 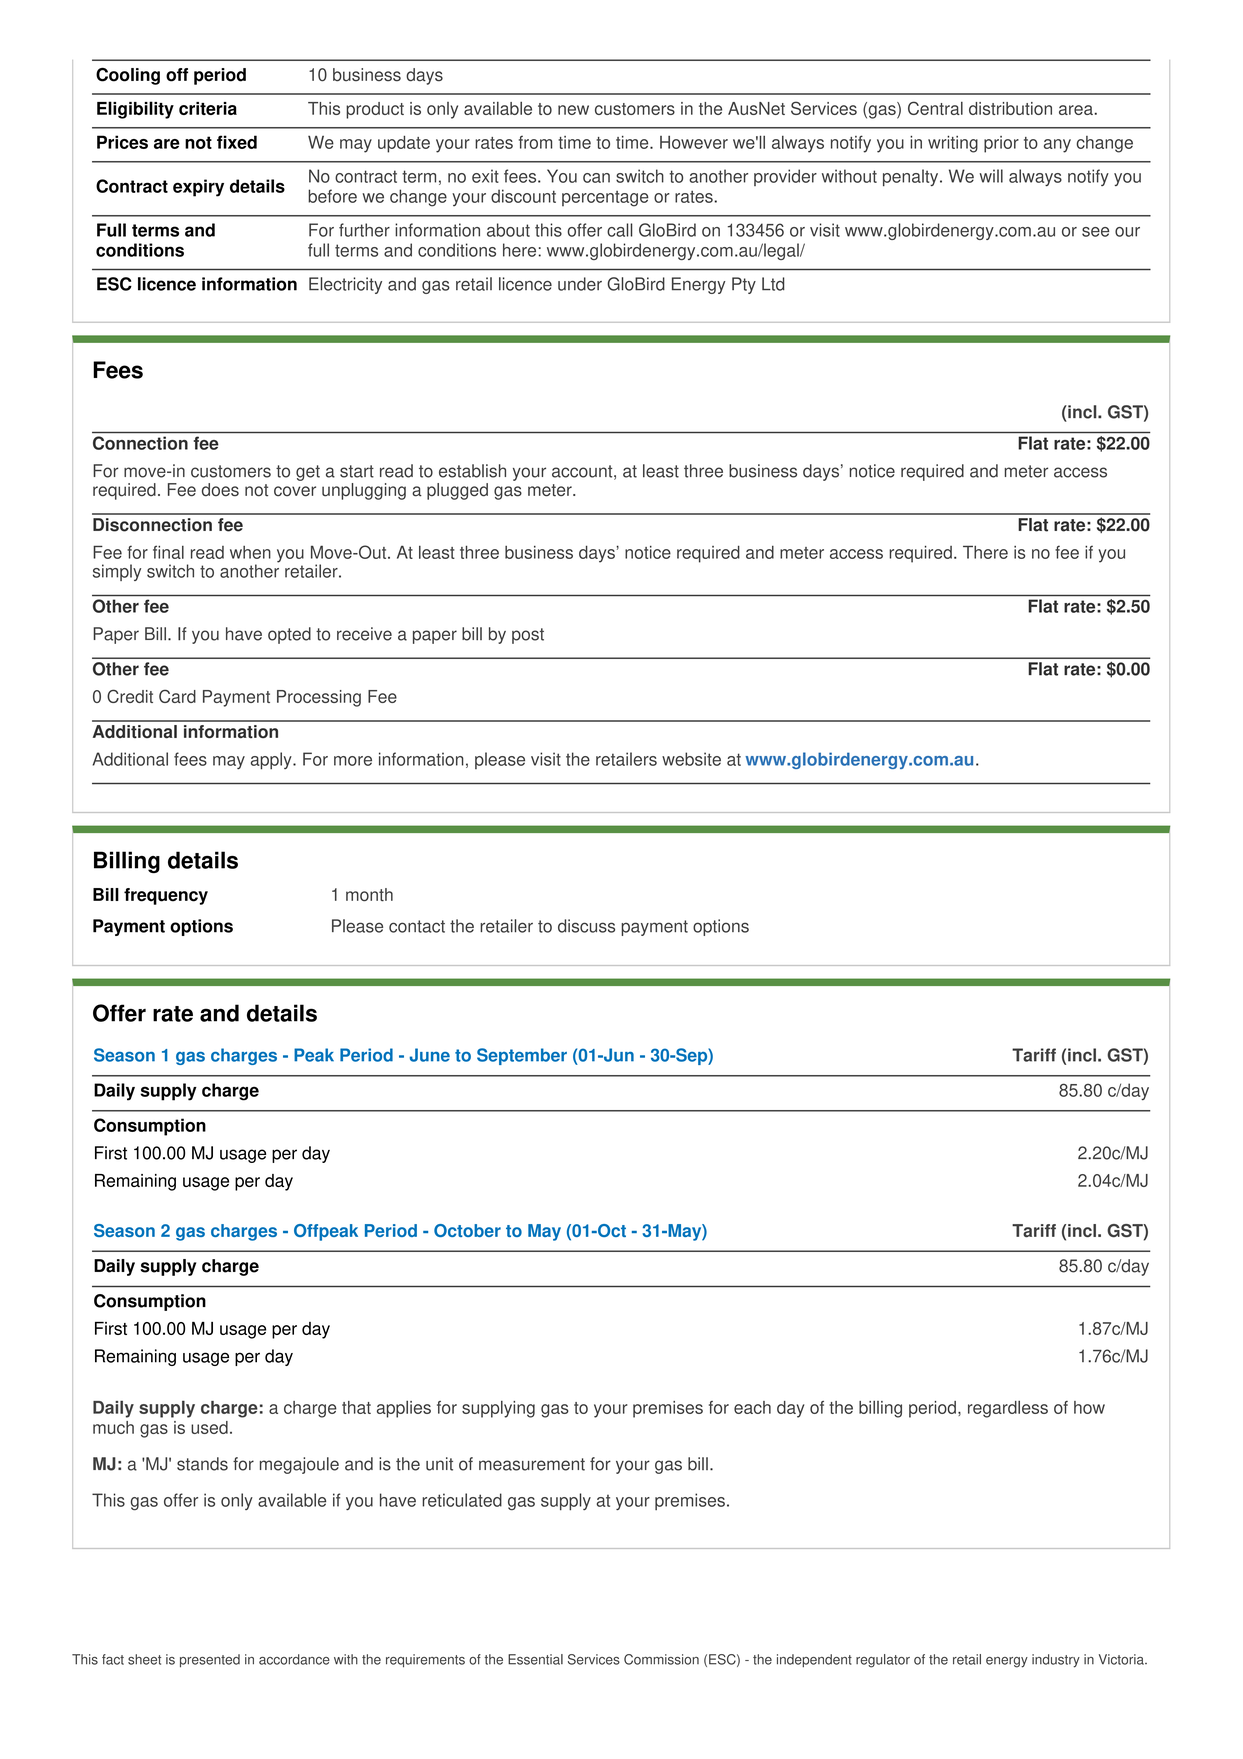 I want to click on distribution, so click(x=1010, y=108).
